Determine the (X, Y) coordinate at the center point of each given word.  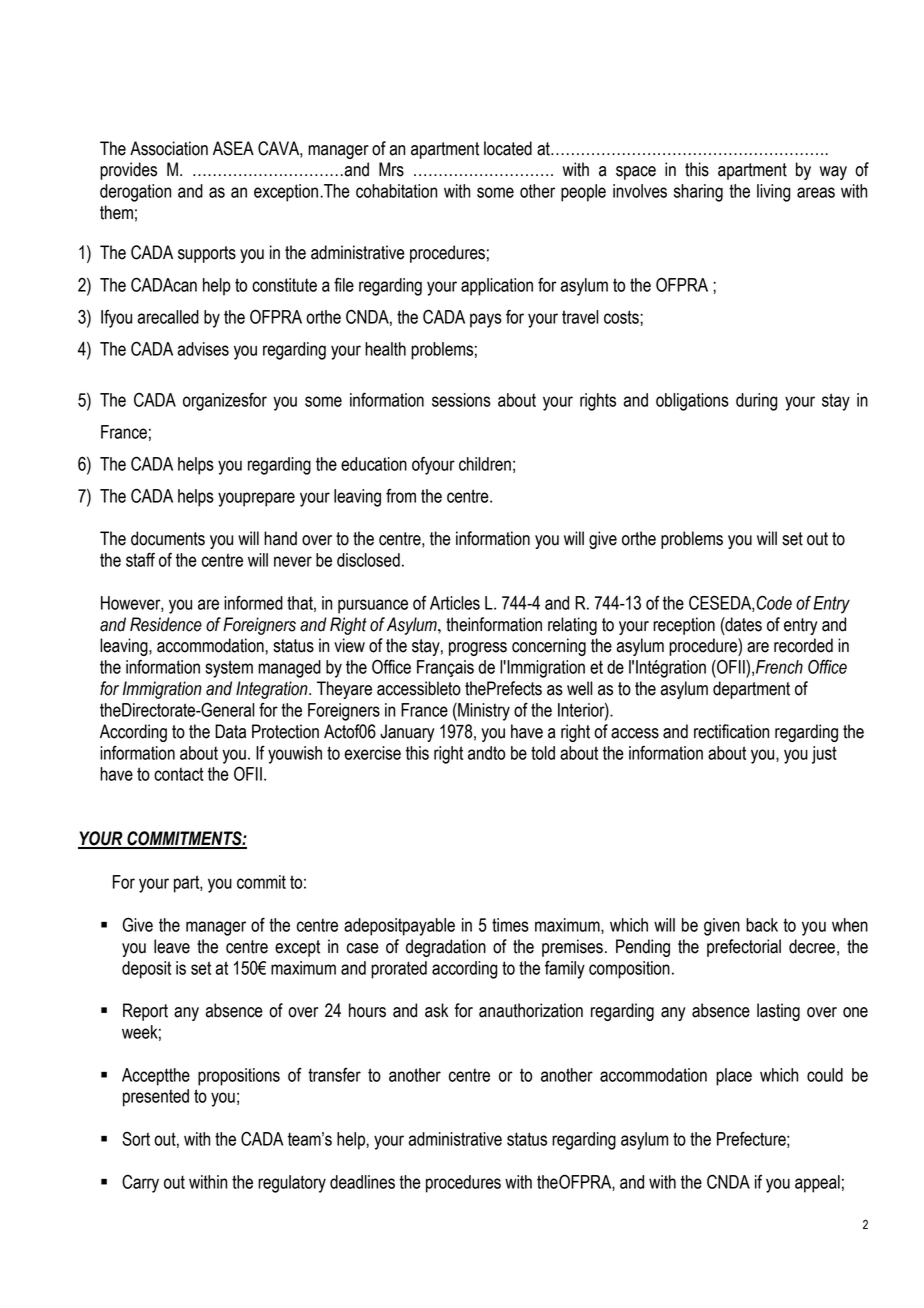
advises (203, 349)
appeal (817, 1184)
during (756, 402)
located (508, 148)
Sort (136, 1138)
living (773, 193)
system (229, 669)
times (510, 925)
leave (172, 946)
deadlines (362, 1182)
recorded (803, 645)
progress (478, 649)
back (762, 925)
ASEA (233, 148)
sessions (461, 400)
